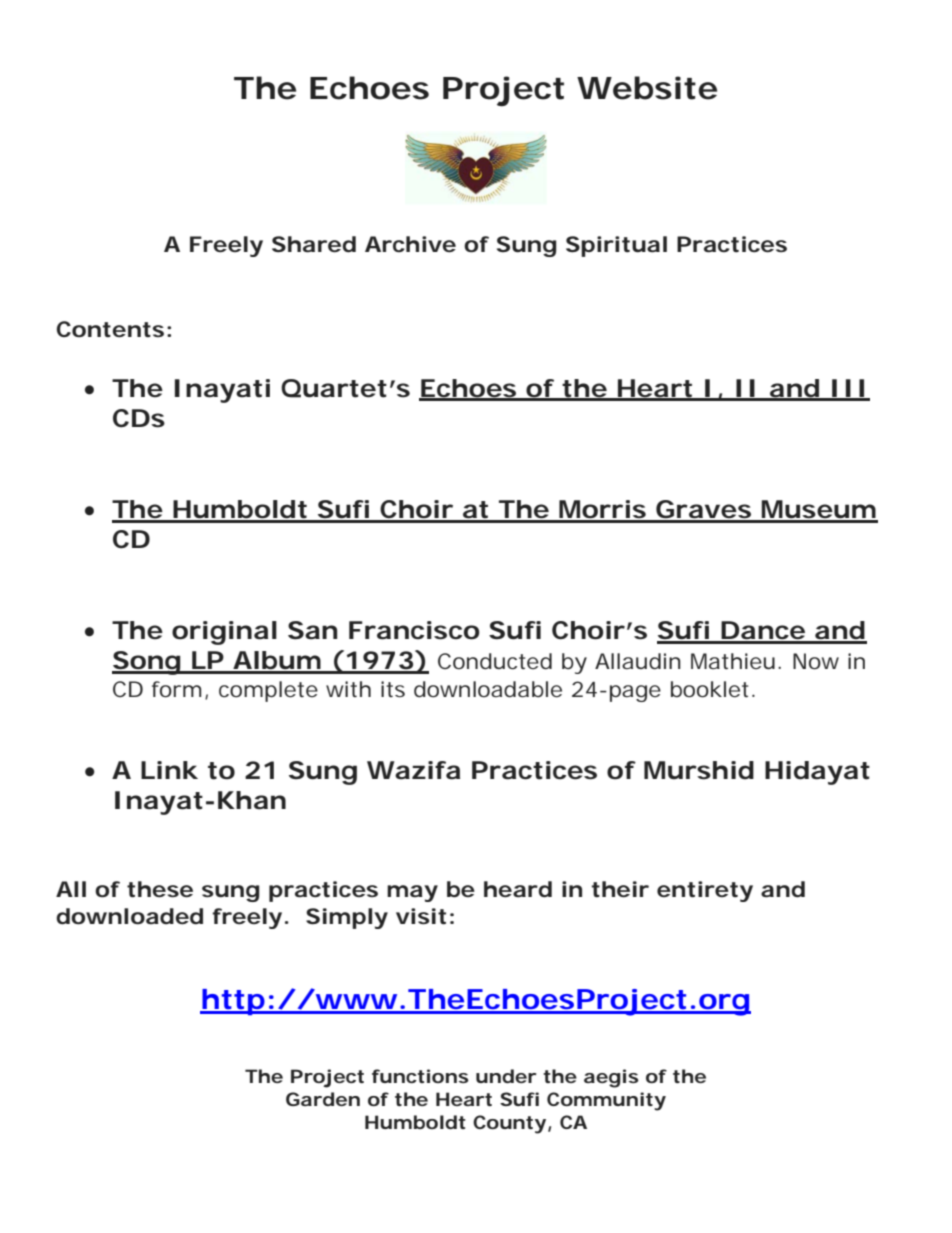  I want to click on may, so click(412, 893).
